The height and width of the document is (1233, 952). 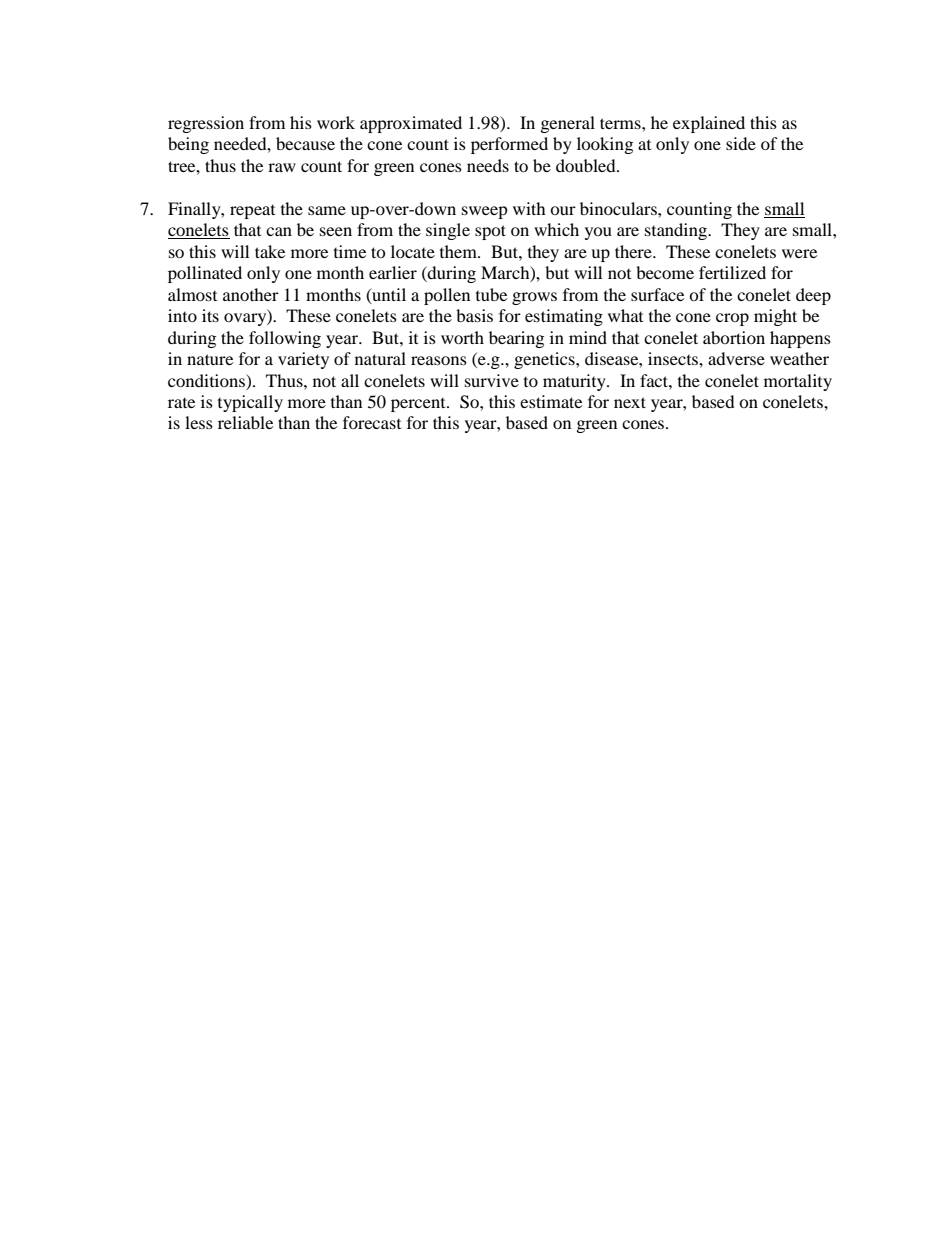 I want to click on its, so click(x=210, y=315).
